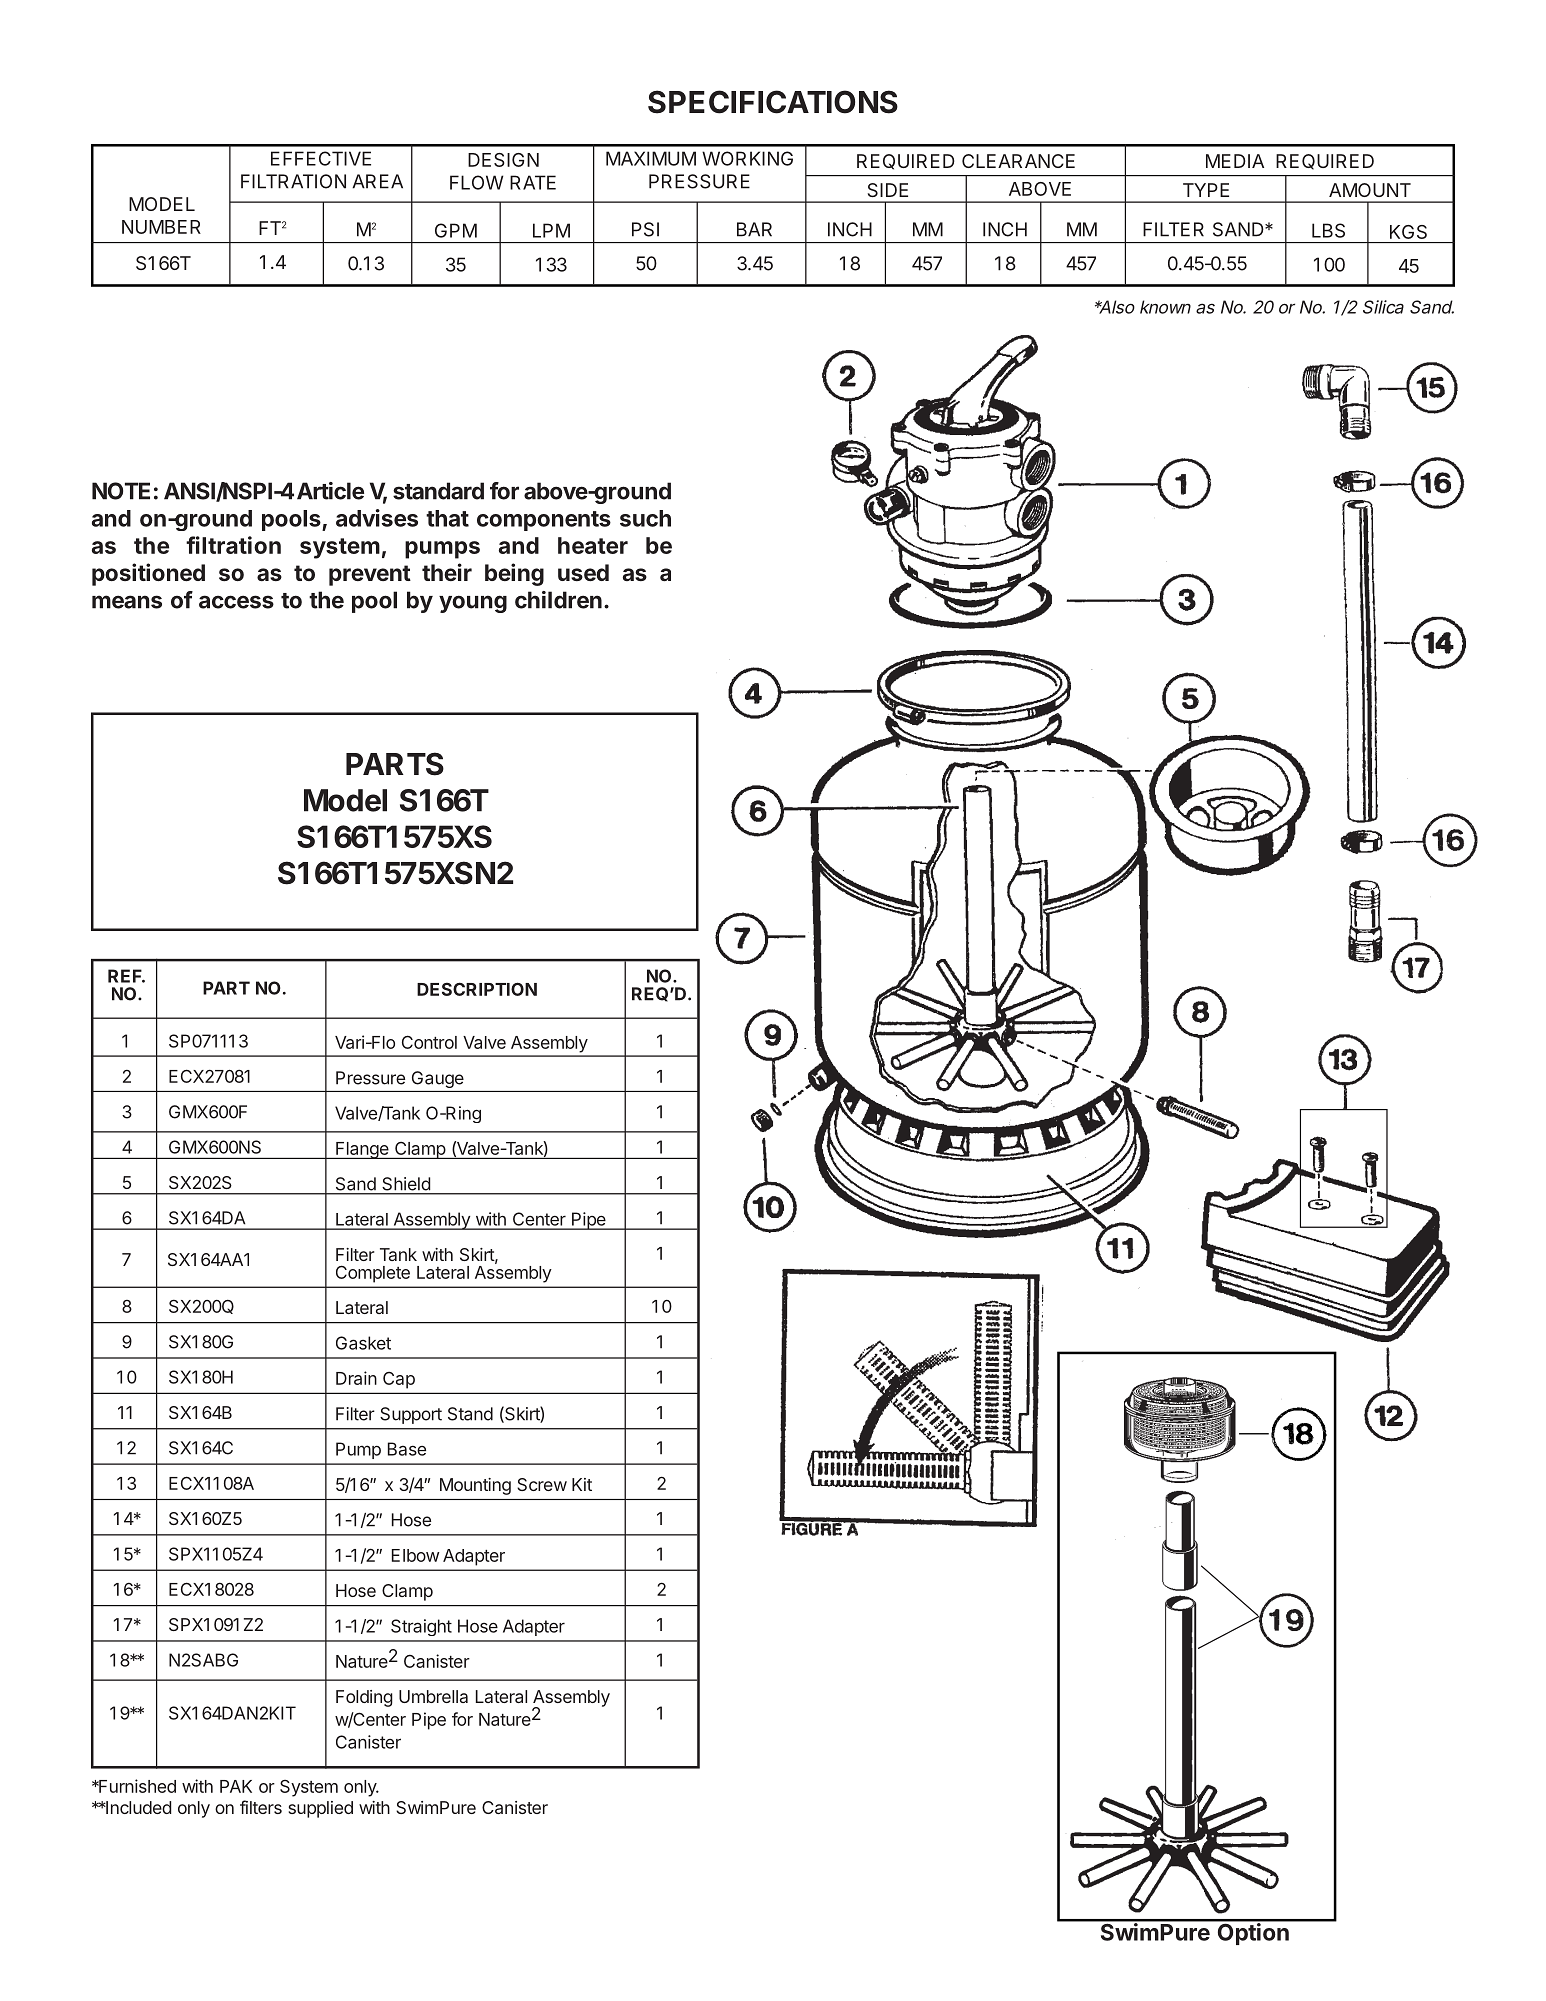 The width and height of the image is (1546, 2001). Describe the element at coordinates (126, 976) in the image. I see `REF` at that location.
